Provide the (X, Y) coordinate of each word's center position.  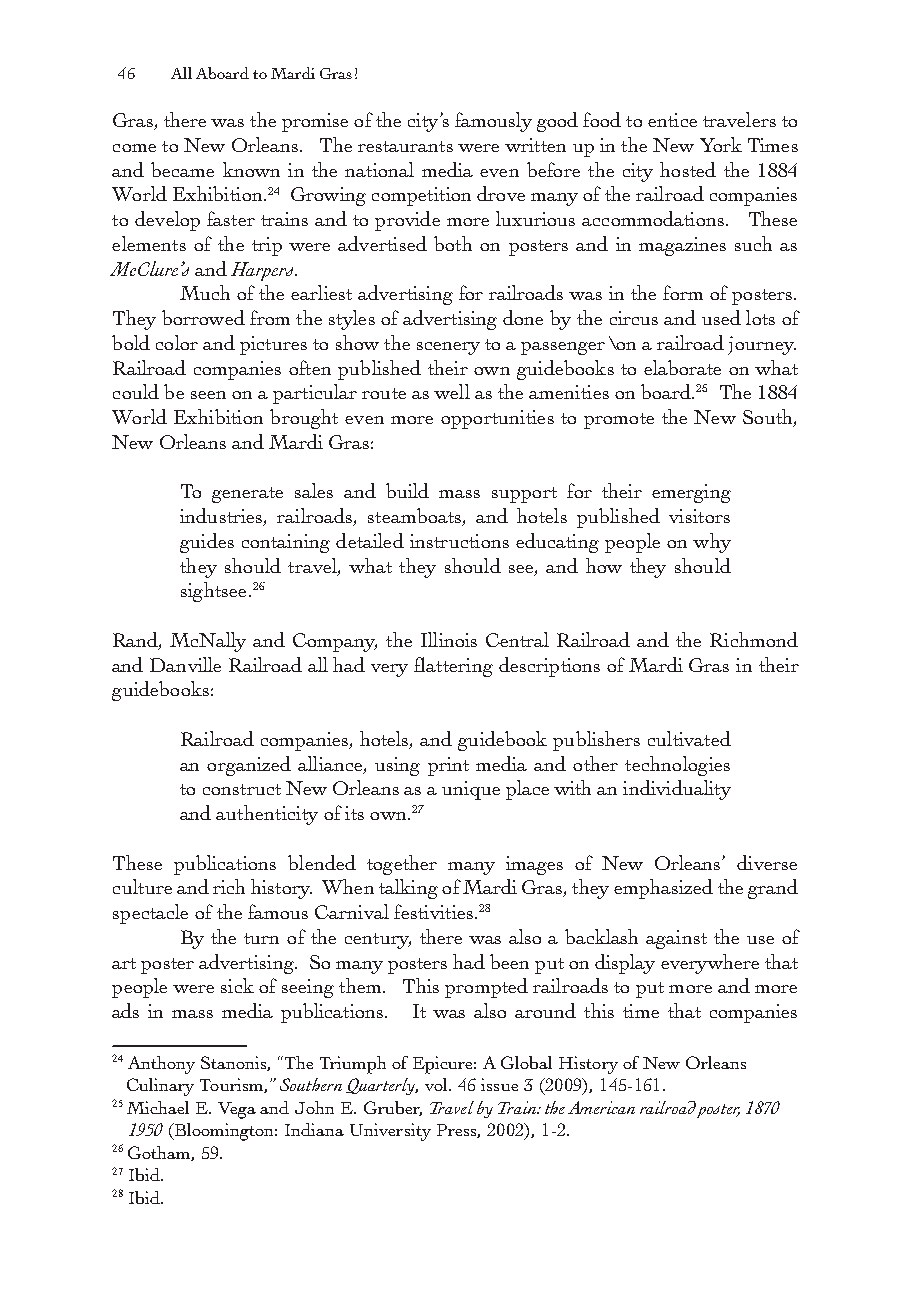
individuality (677, 790)
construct (242, 789)
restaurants (405, 146)
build (407, 490)
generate (247, 495)
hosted (688, 169)
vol (437, 1084)
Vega (237, 1110)
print (448, 766)
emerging (691, 493)
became (182, 169)
